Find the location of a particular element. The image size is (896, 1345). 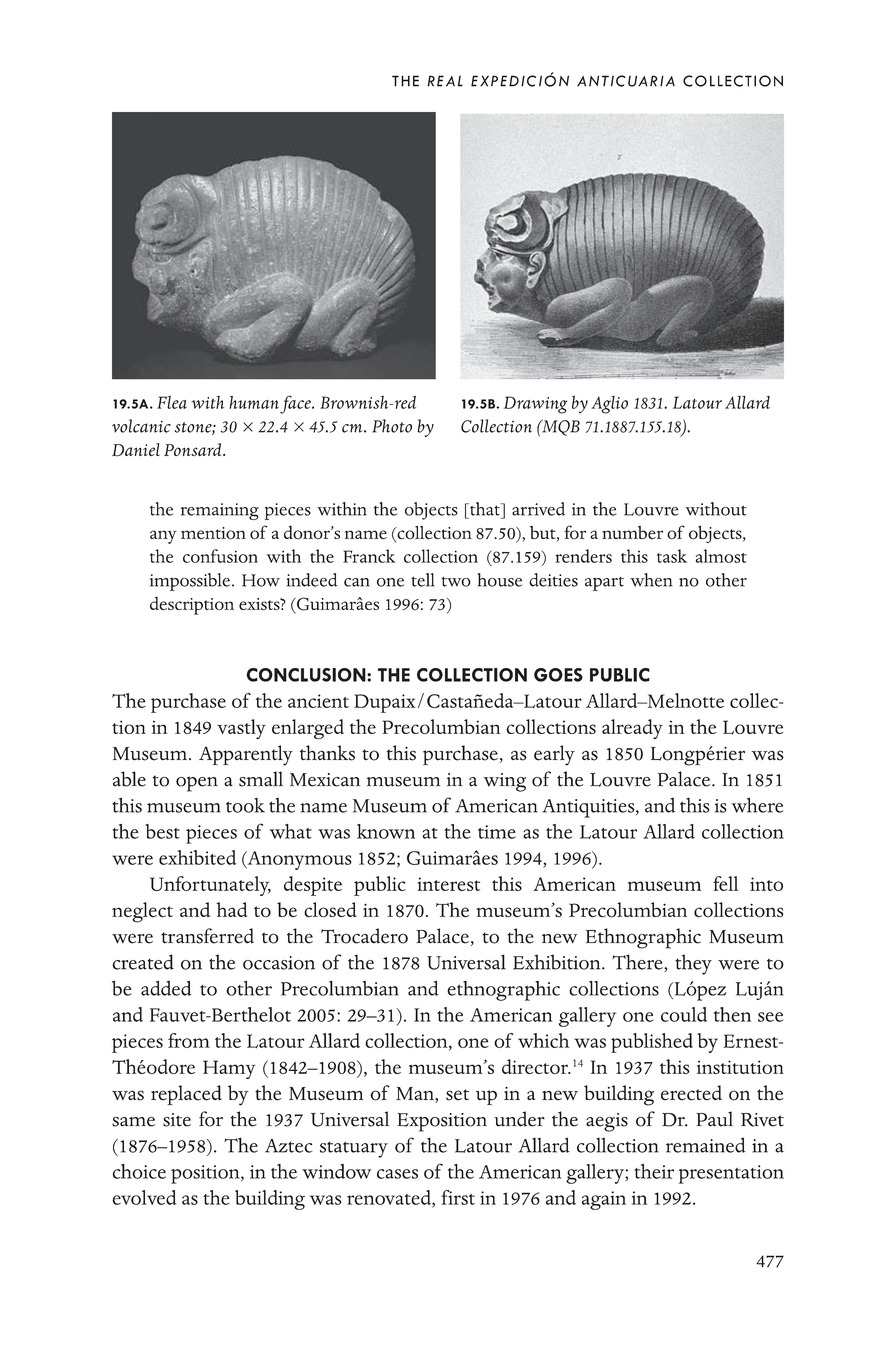

when is located at coordinates (651, 580).
